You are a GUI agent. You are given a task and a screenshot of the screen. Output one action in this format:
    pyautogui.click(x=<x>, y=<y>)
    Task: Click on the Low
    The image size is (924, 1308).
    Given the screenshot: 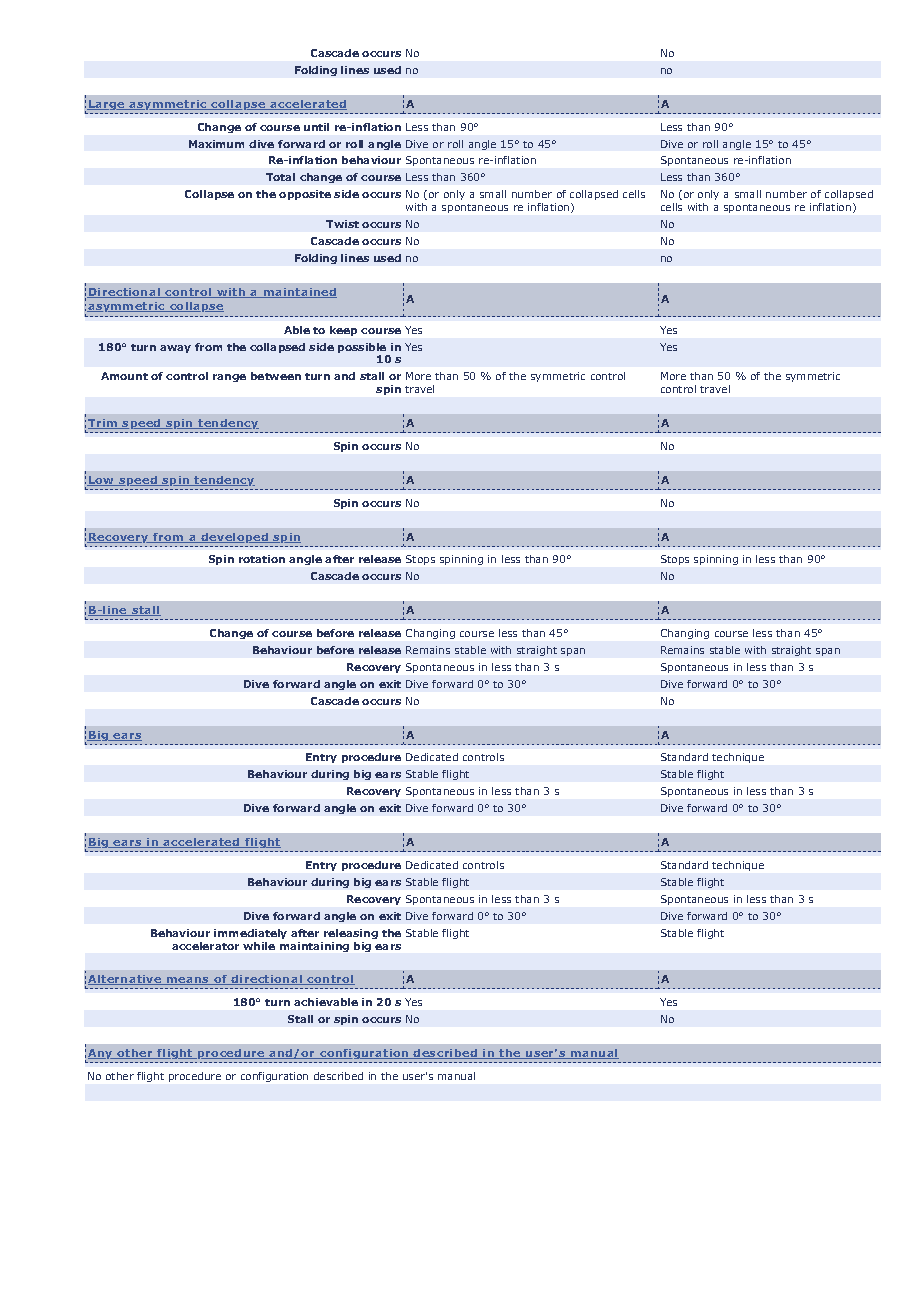 What is the action you would take?
    pyautogui.click(x=101, y=481)
